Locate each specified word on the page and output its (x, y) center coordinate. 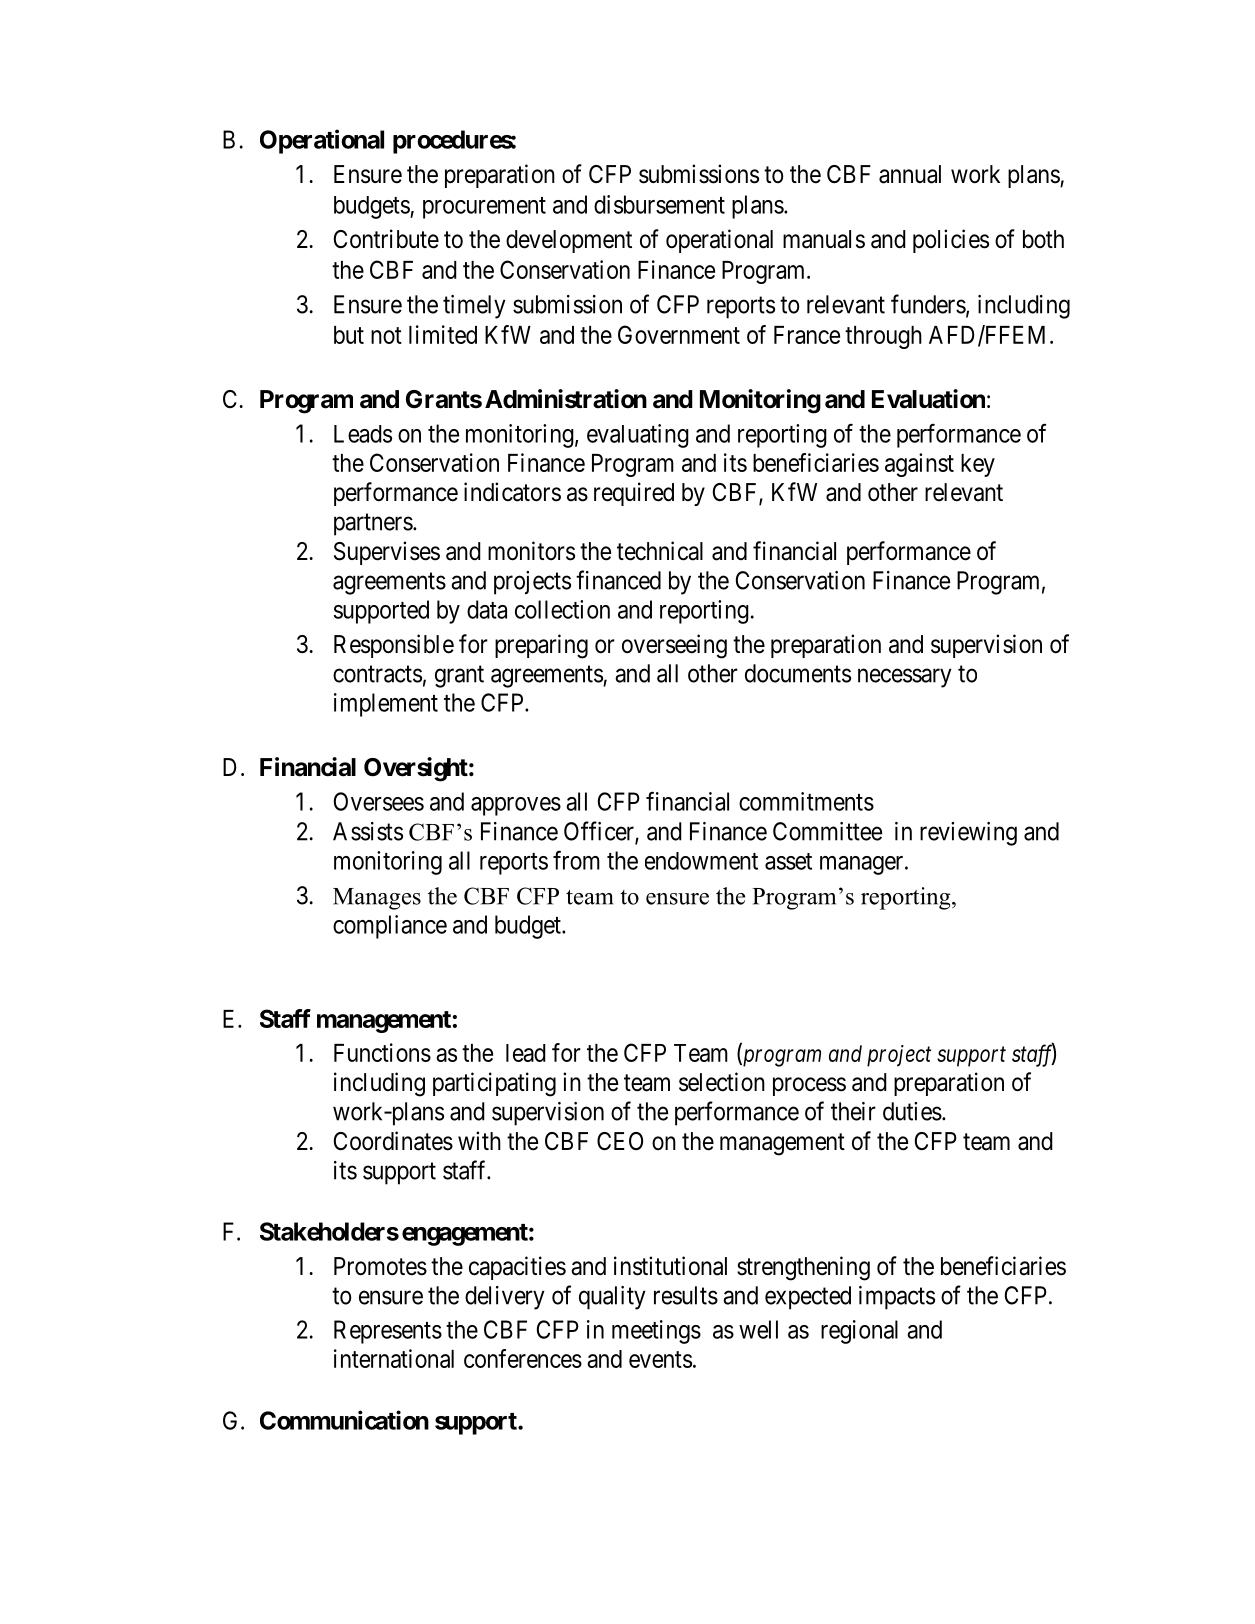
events (660, 1359)
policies (951, 241)
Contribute (386, 239)
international (394, 1358)
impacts (897, 1298)
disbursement (659, 204)
